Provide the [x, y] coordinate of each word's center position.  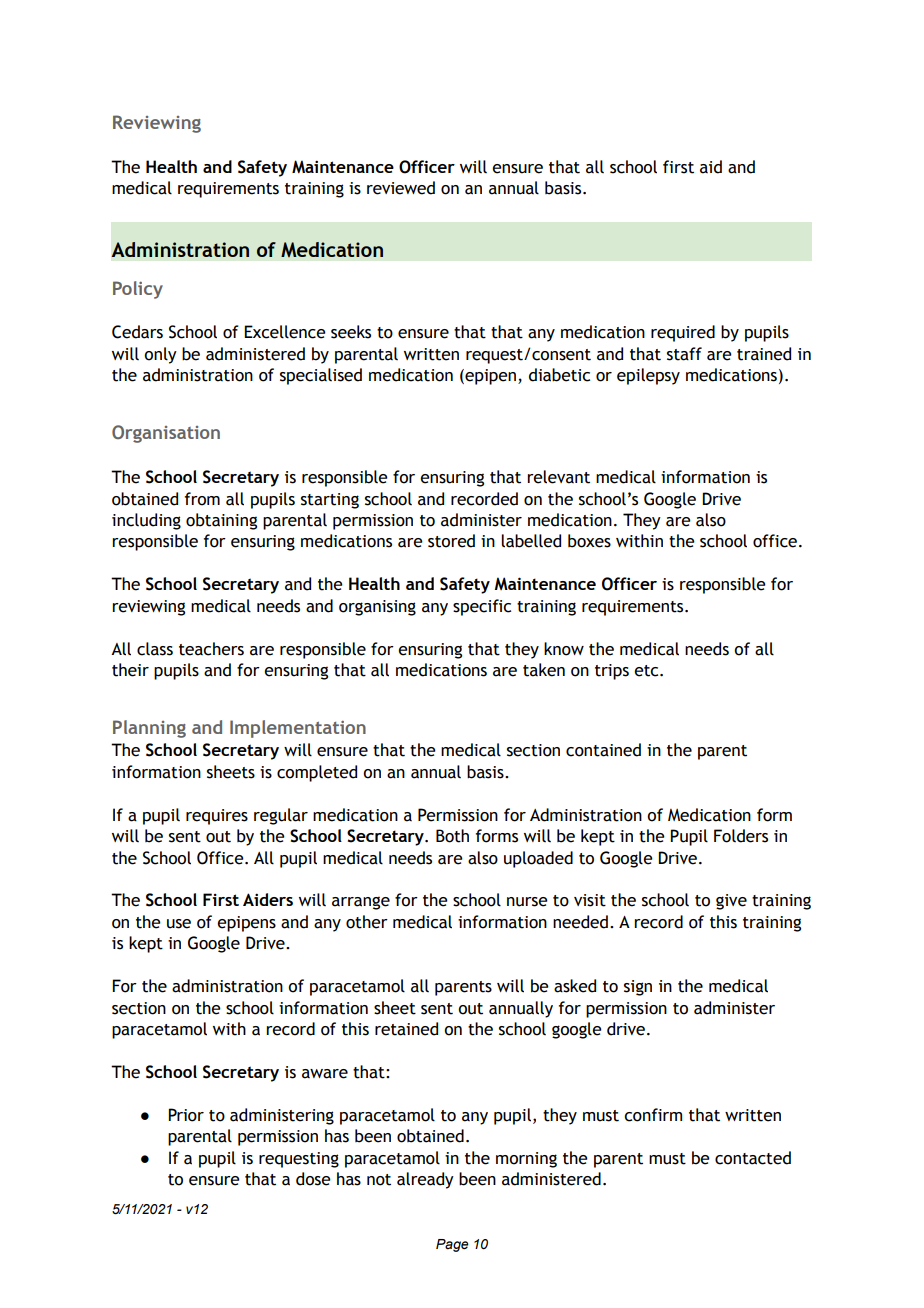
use [179, 924]
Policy [138, 290]
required [683, 333]
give [731, 902]
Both [452, 836]
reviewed [401, 188]
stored [451, 541]
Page [452, 1245]
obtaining [221, 521]
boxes [589, 541]
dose [313, 1179]
